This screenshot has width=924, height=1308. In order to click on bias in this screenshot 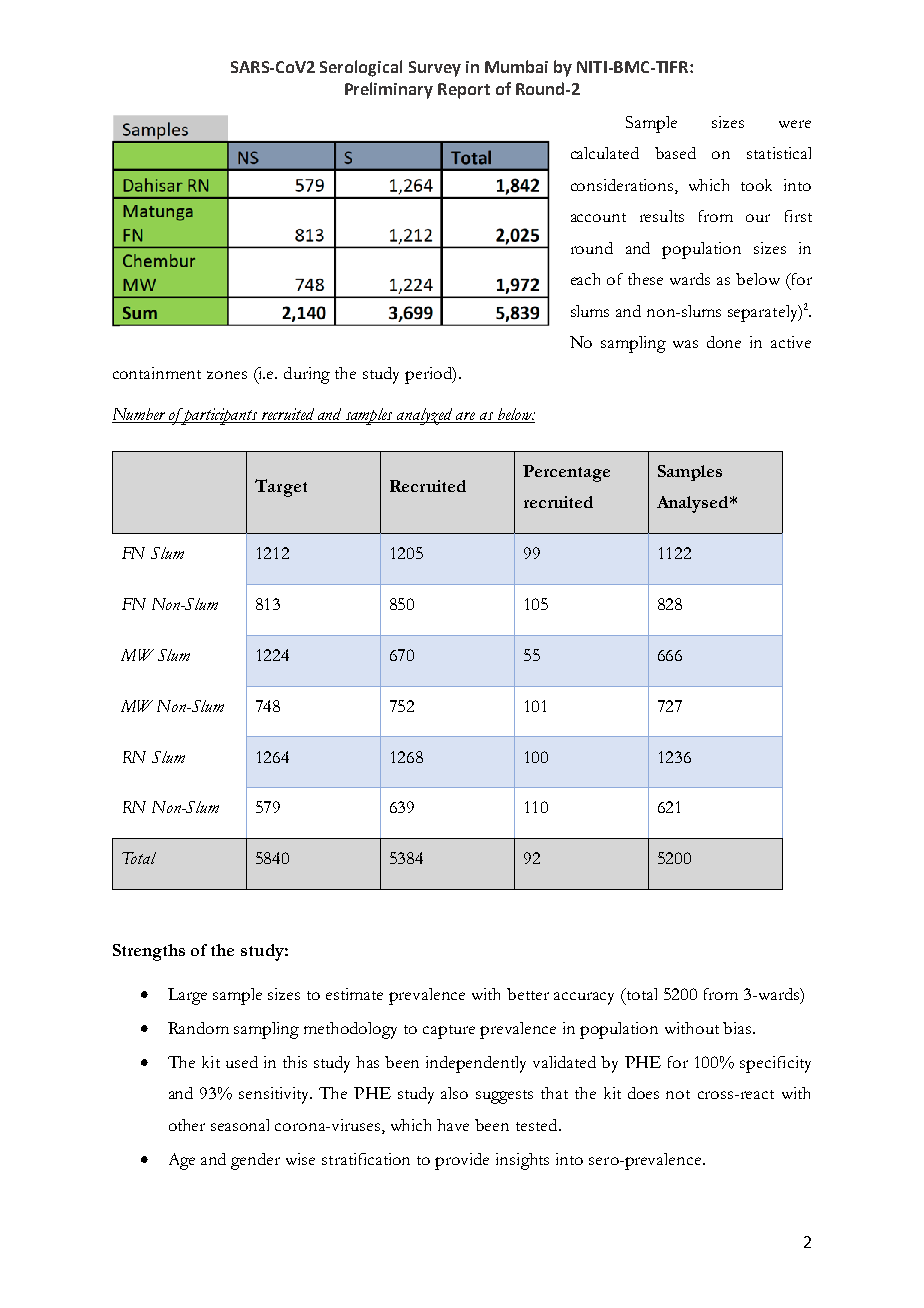, I will do `click(738, 1028)`.
